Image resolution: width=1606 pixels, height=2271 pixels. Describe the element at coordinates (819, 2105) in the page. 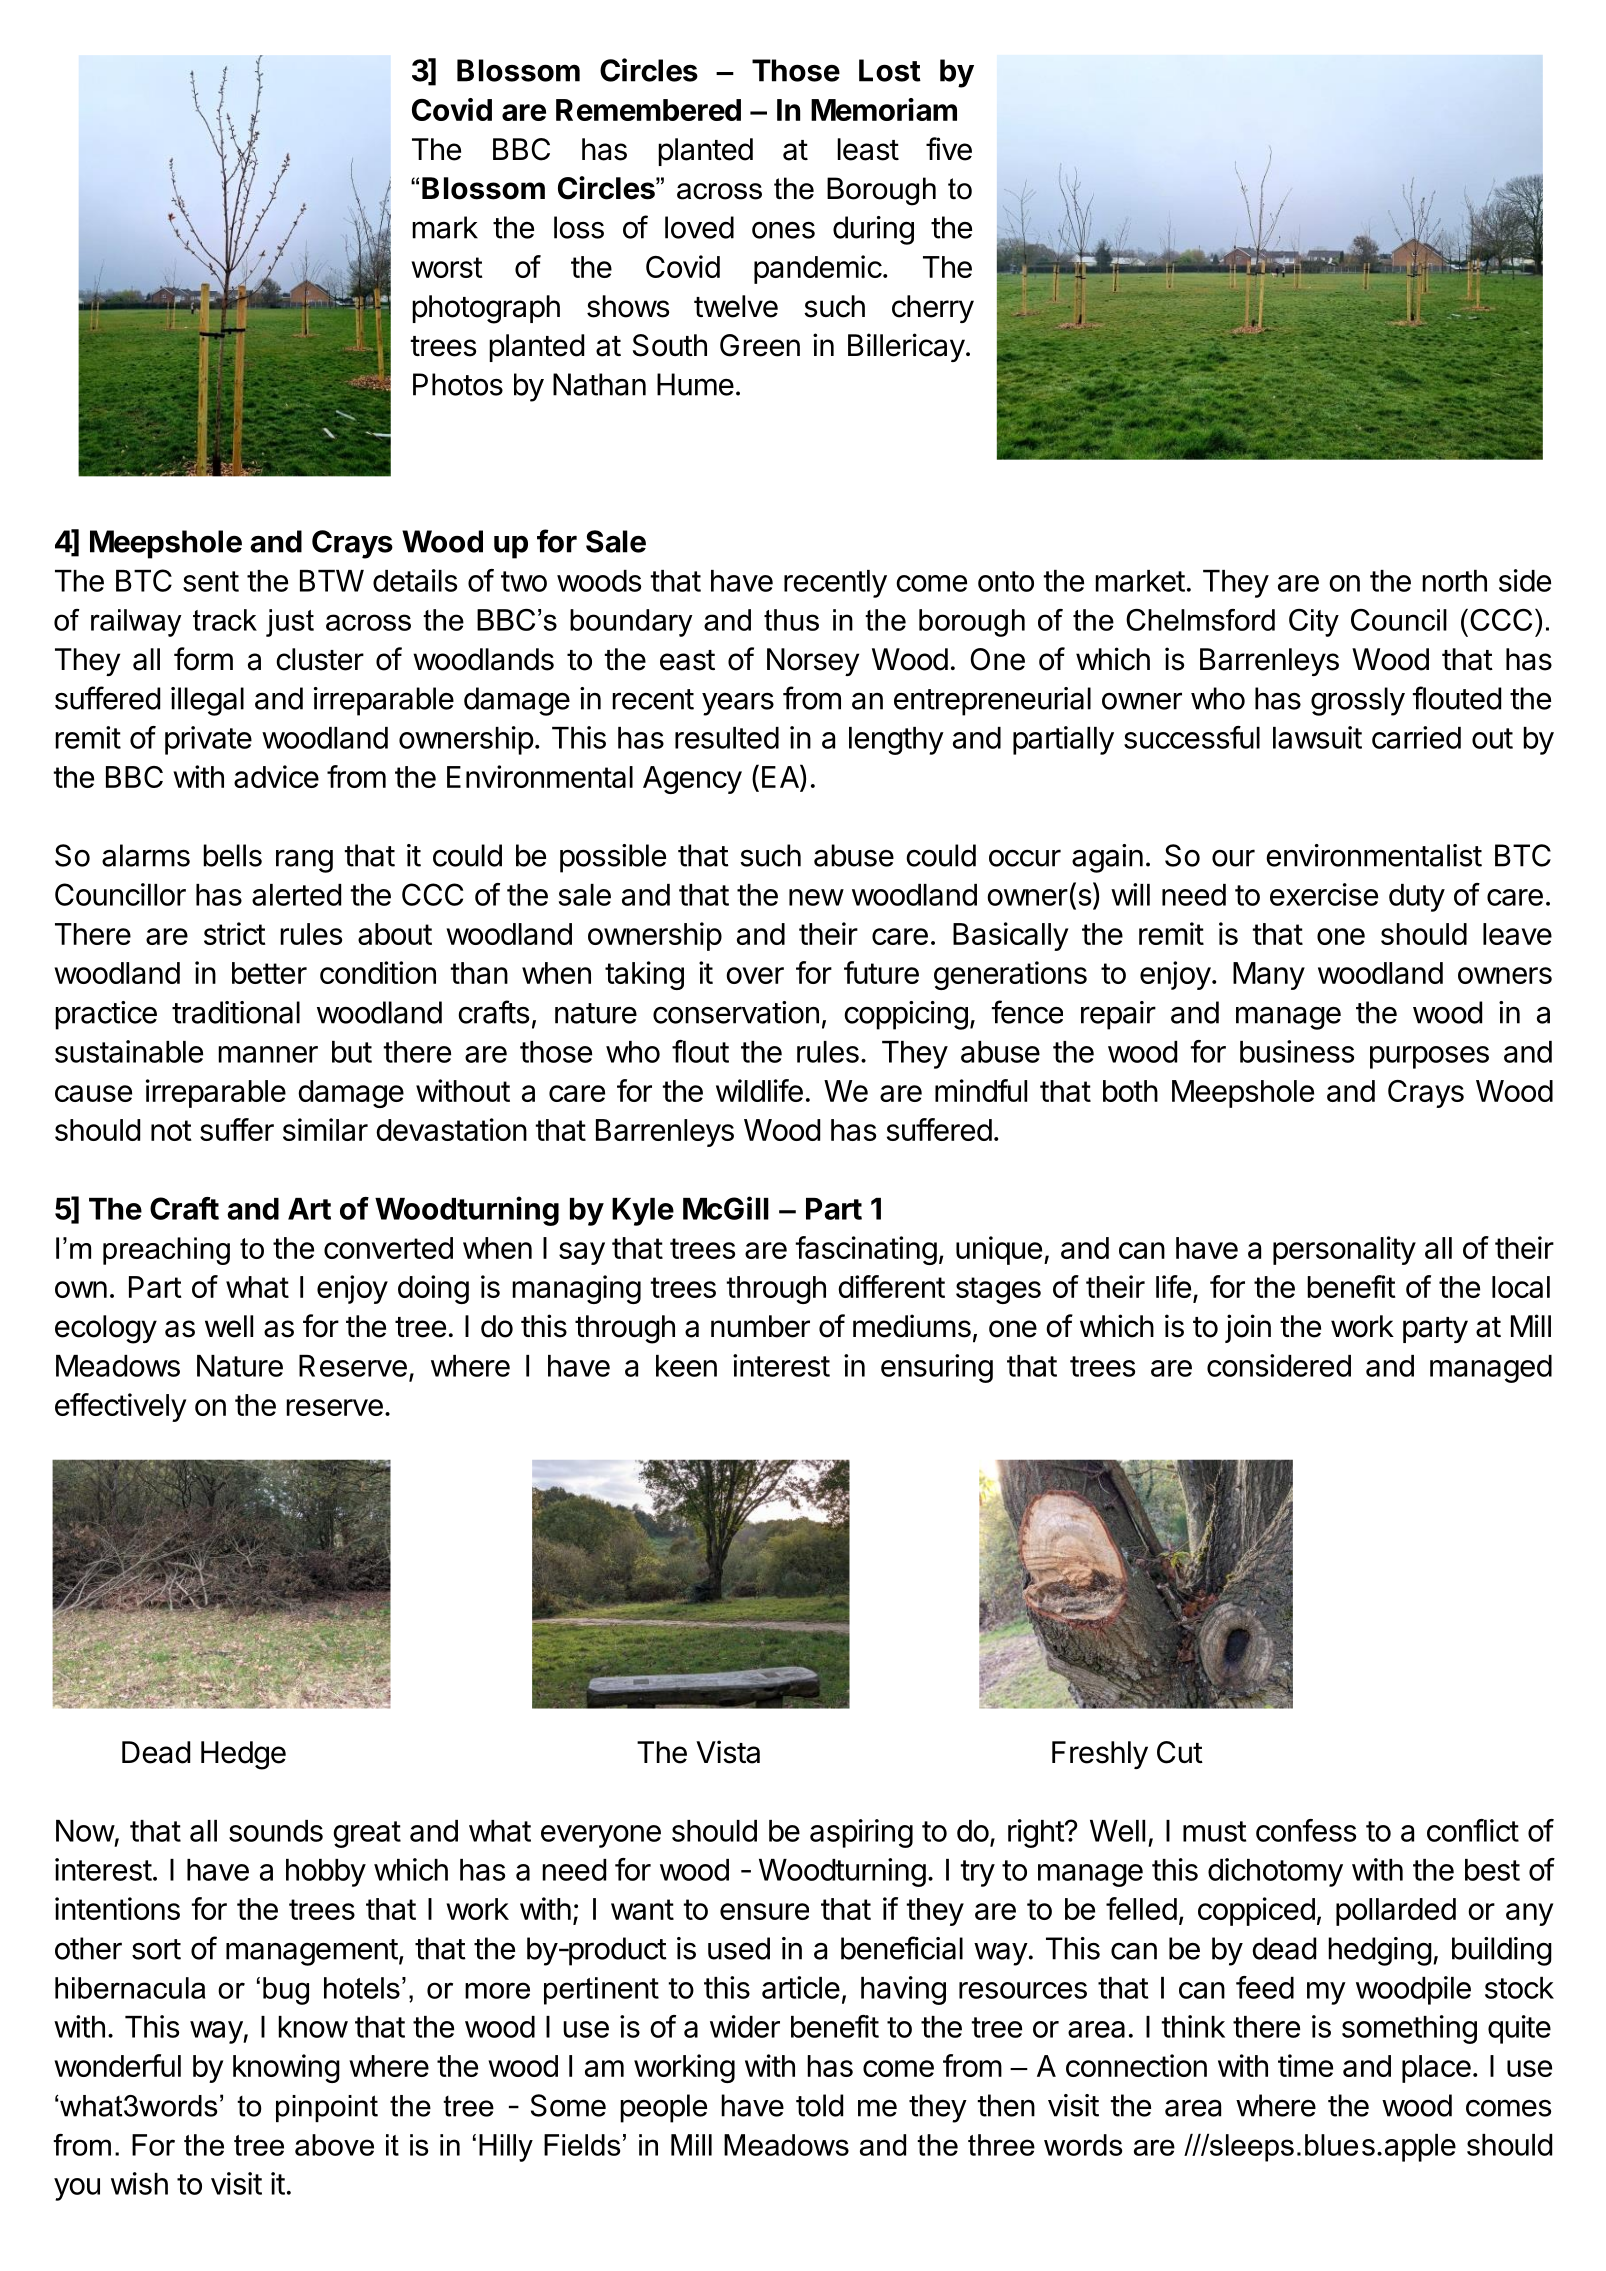

I see `told` at that location.
